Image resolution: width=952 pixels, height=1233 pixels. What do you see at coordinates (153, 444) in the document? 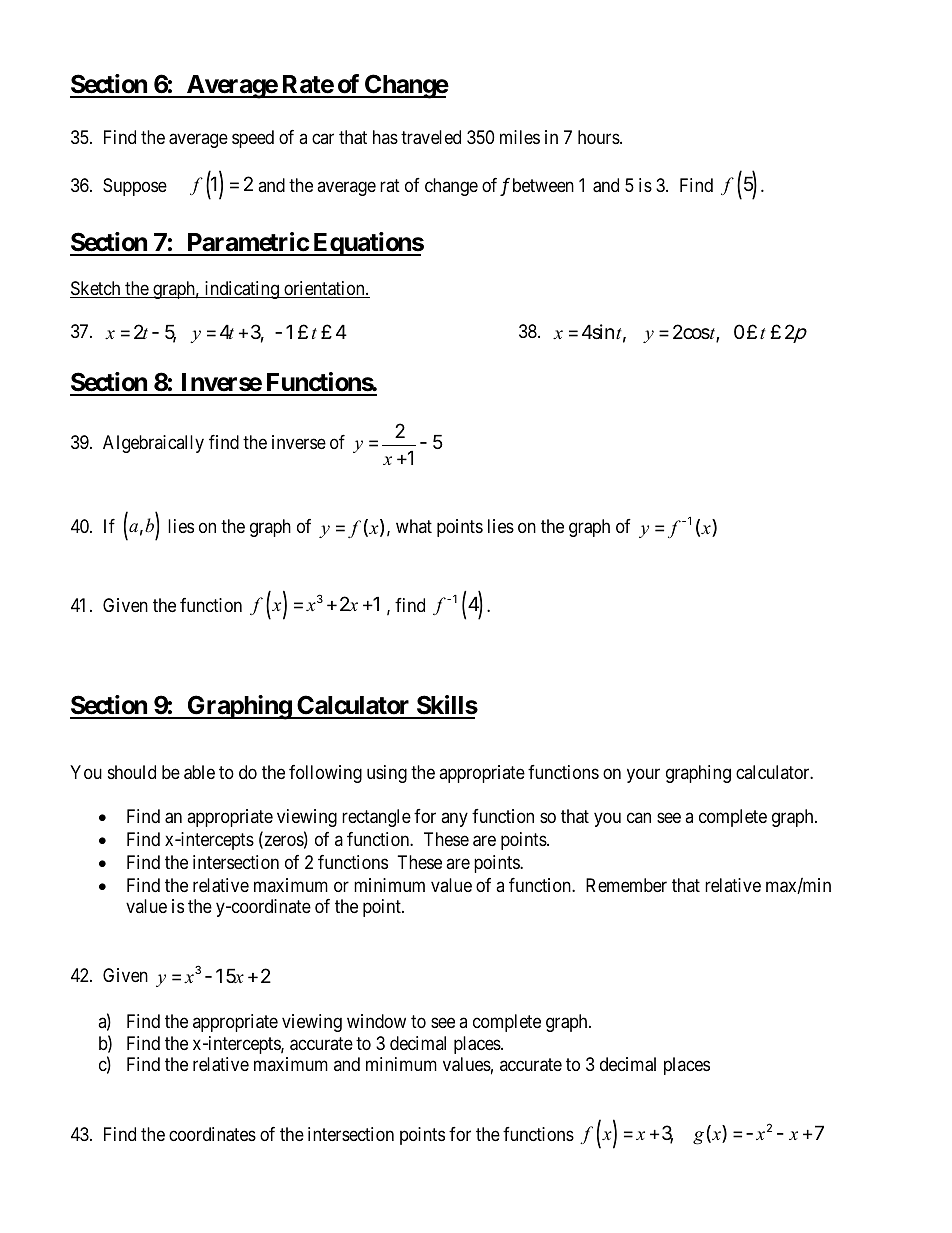
I see `Algebraically` at bounding box center [153, 444].
